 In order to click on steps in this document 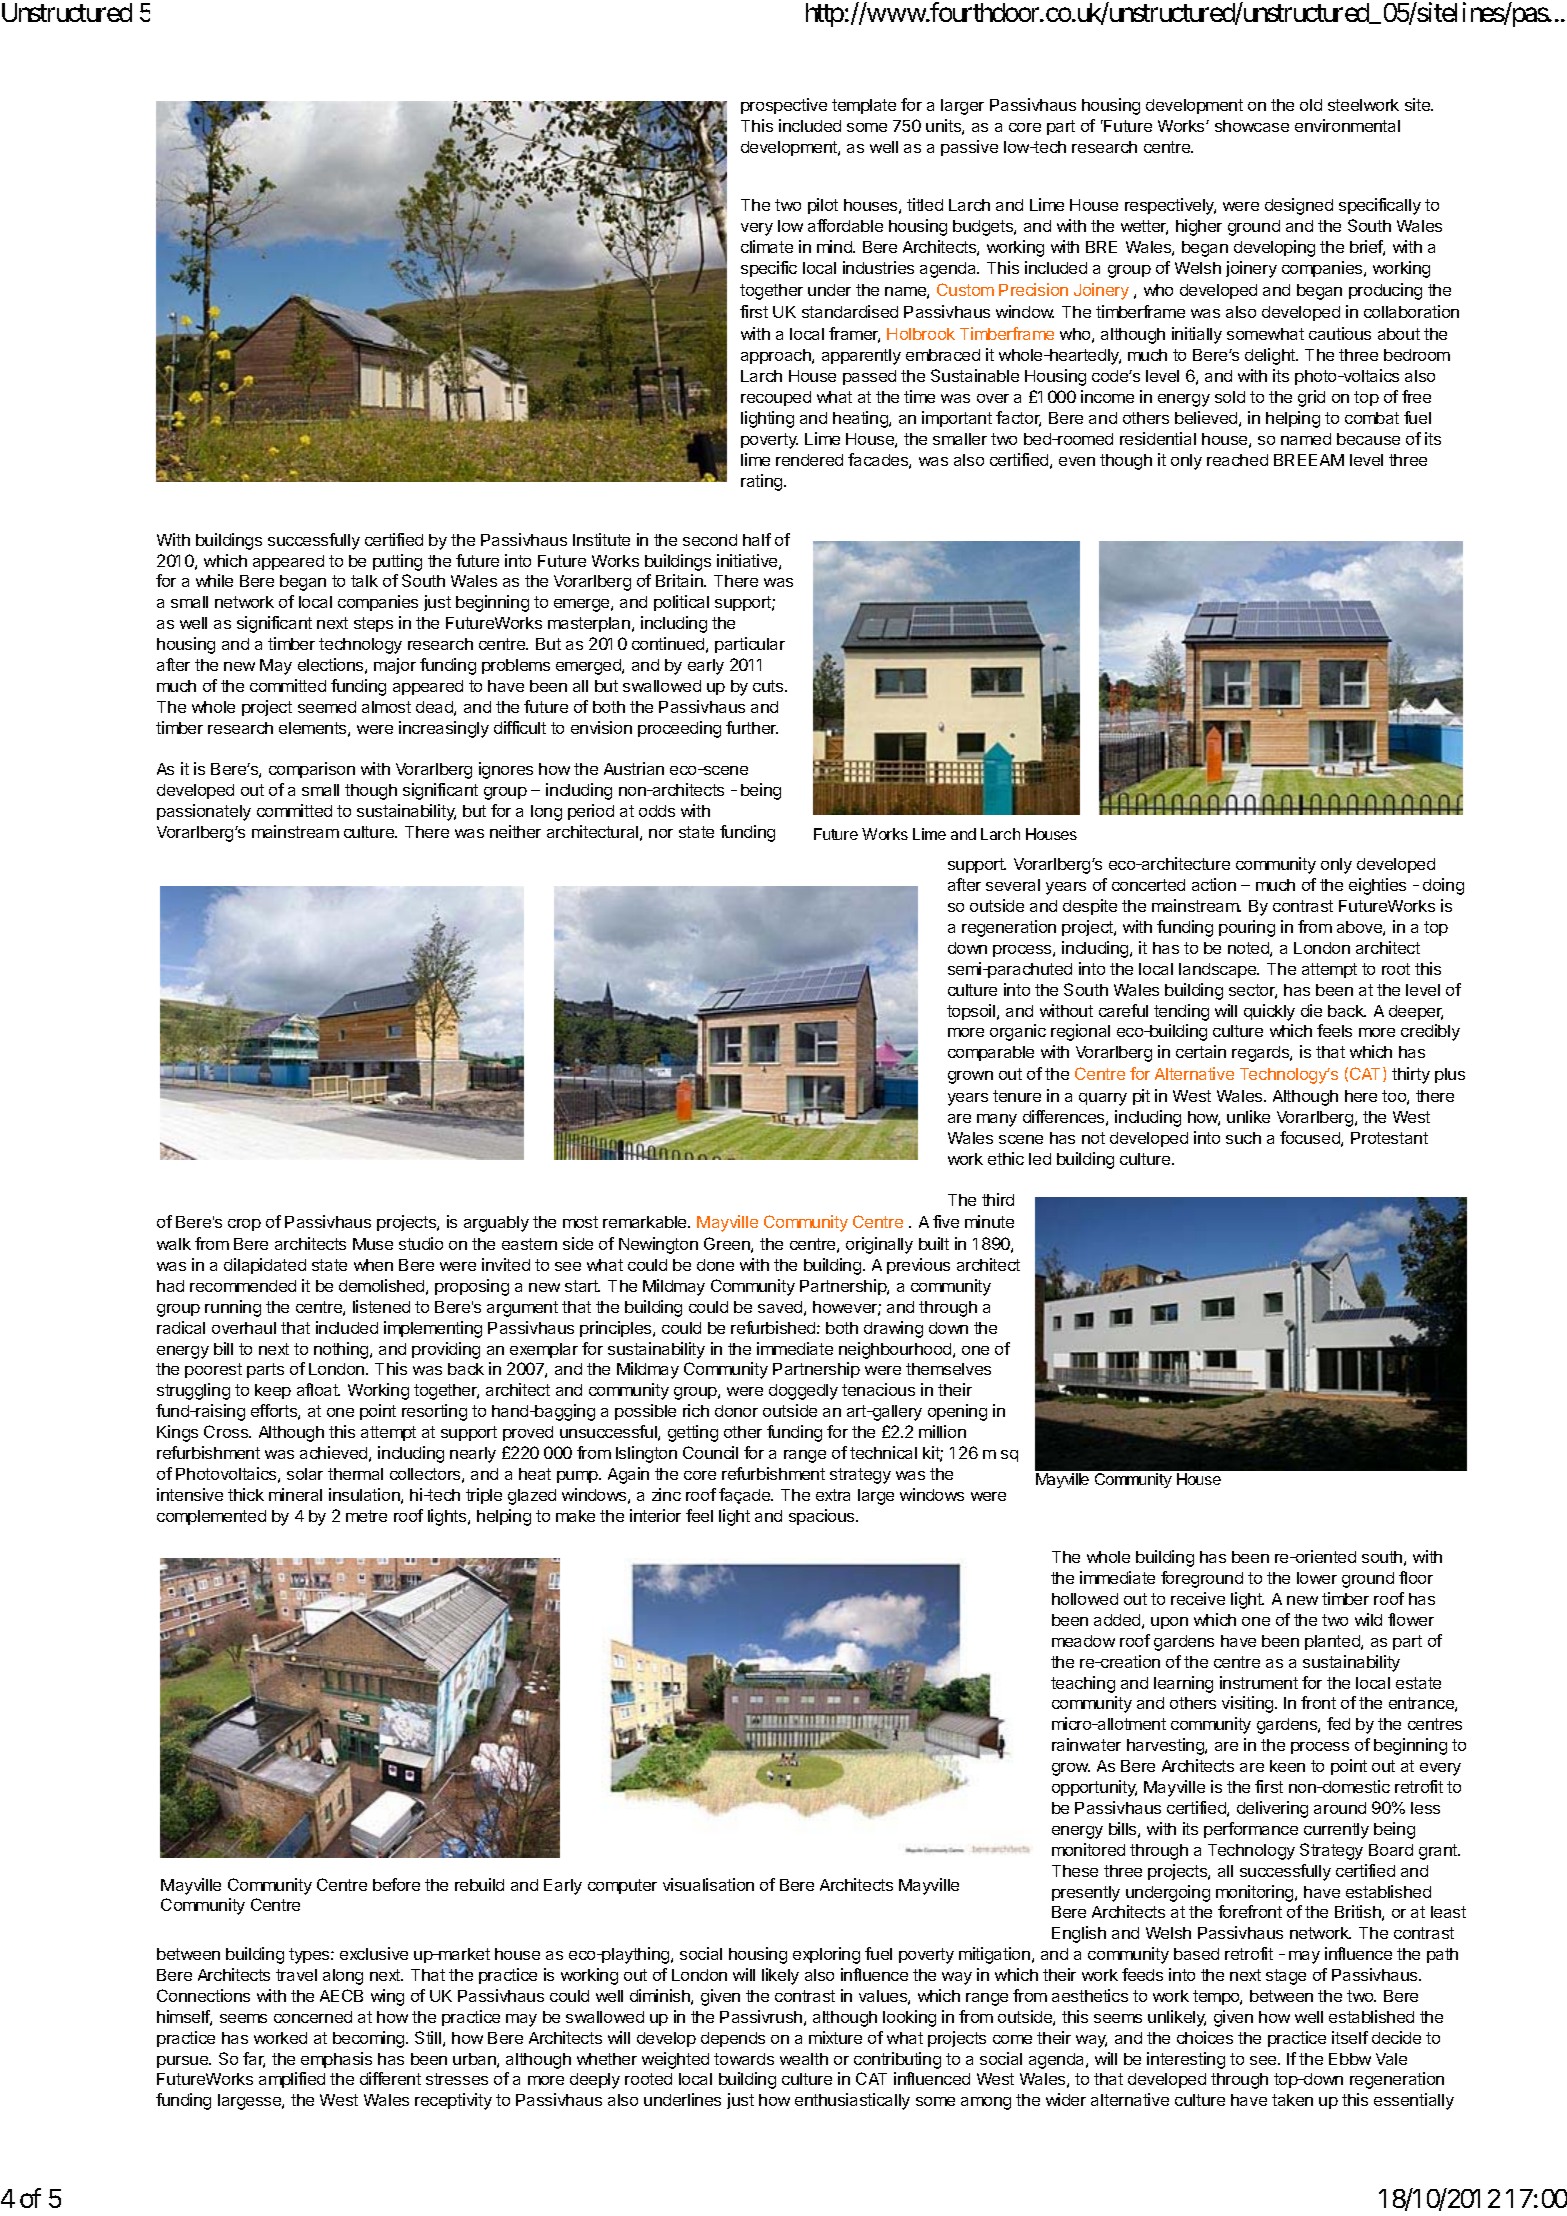, I will do `click(373, 624)`.
